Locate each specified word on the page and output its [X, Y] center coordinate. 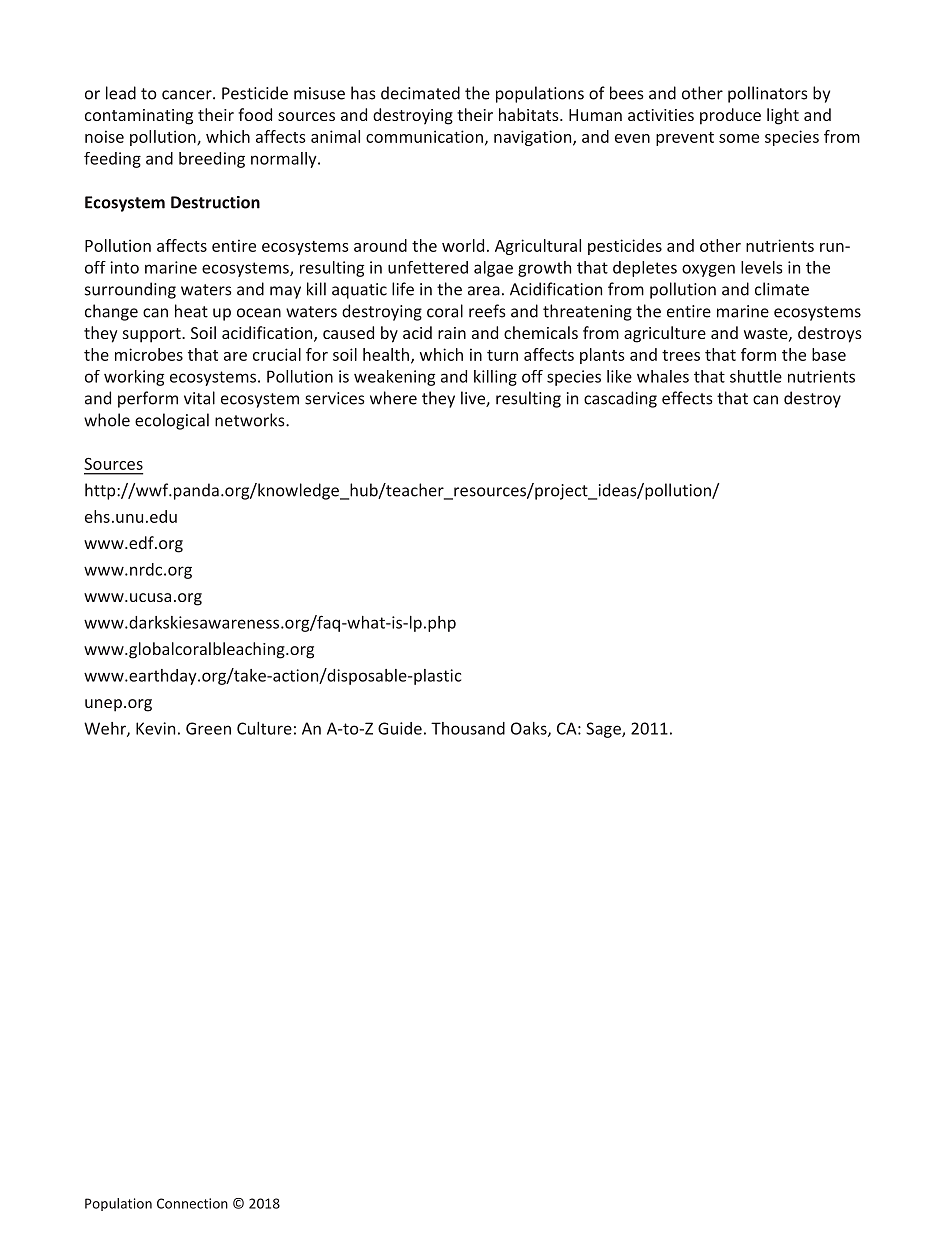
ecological [172, 421]
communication [424, 136]
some [739, 138]
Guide [400, 728]
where [393, 398]
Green [208, 728]
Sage [604, 730]
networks [251, 420]
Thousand [468, 728]
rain [452, 333]
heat [191, 311]
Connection [192, 1203]
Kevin [155, 728]
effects [687, 398]
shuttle [756, 376]
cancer [188, 95]
